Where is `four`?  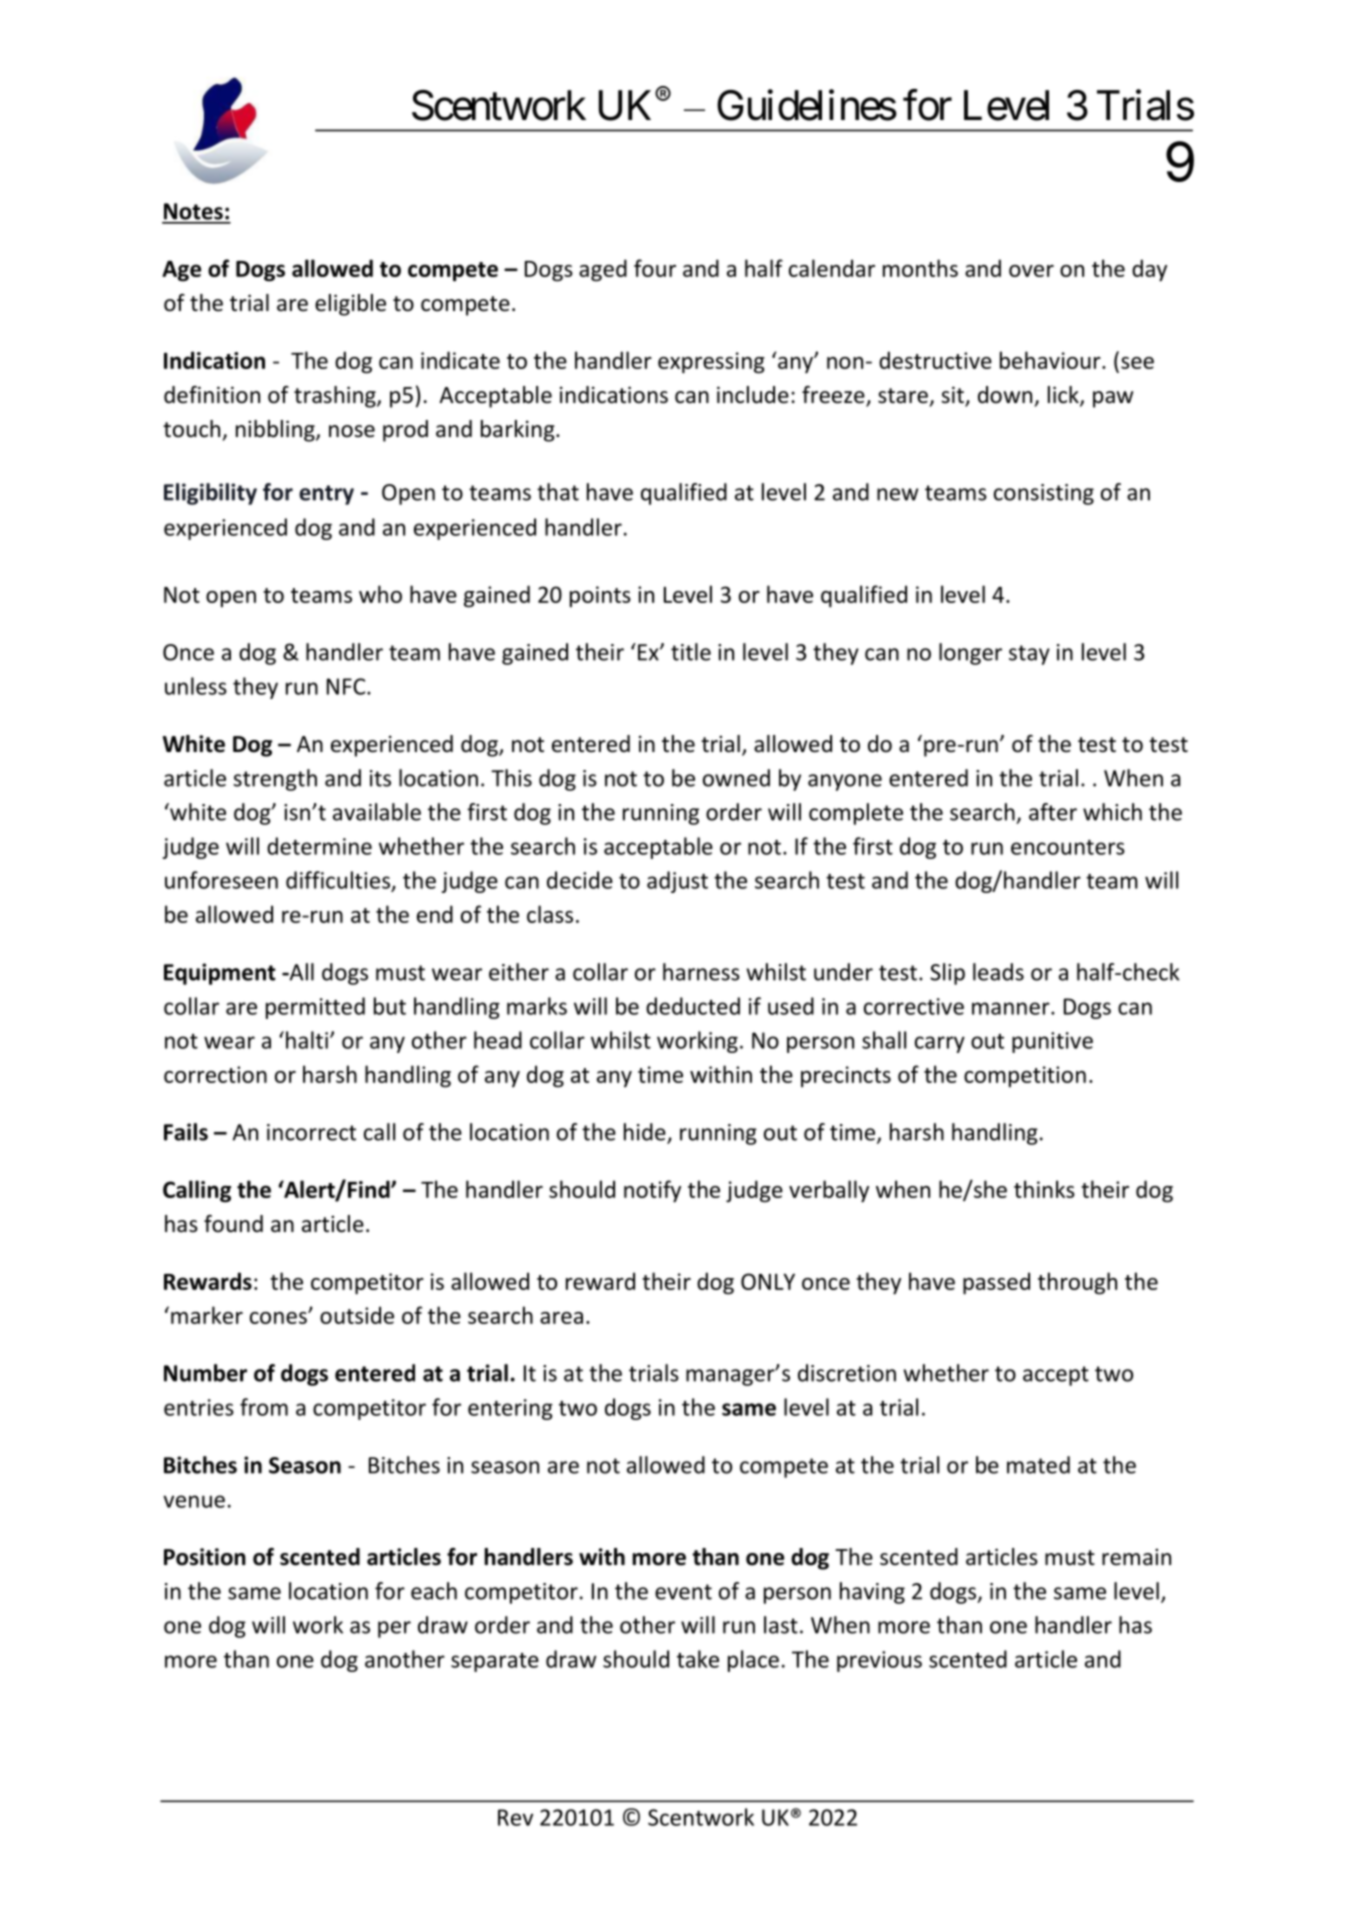 four is located at coordinates (655, 268).
